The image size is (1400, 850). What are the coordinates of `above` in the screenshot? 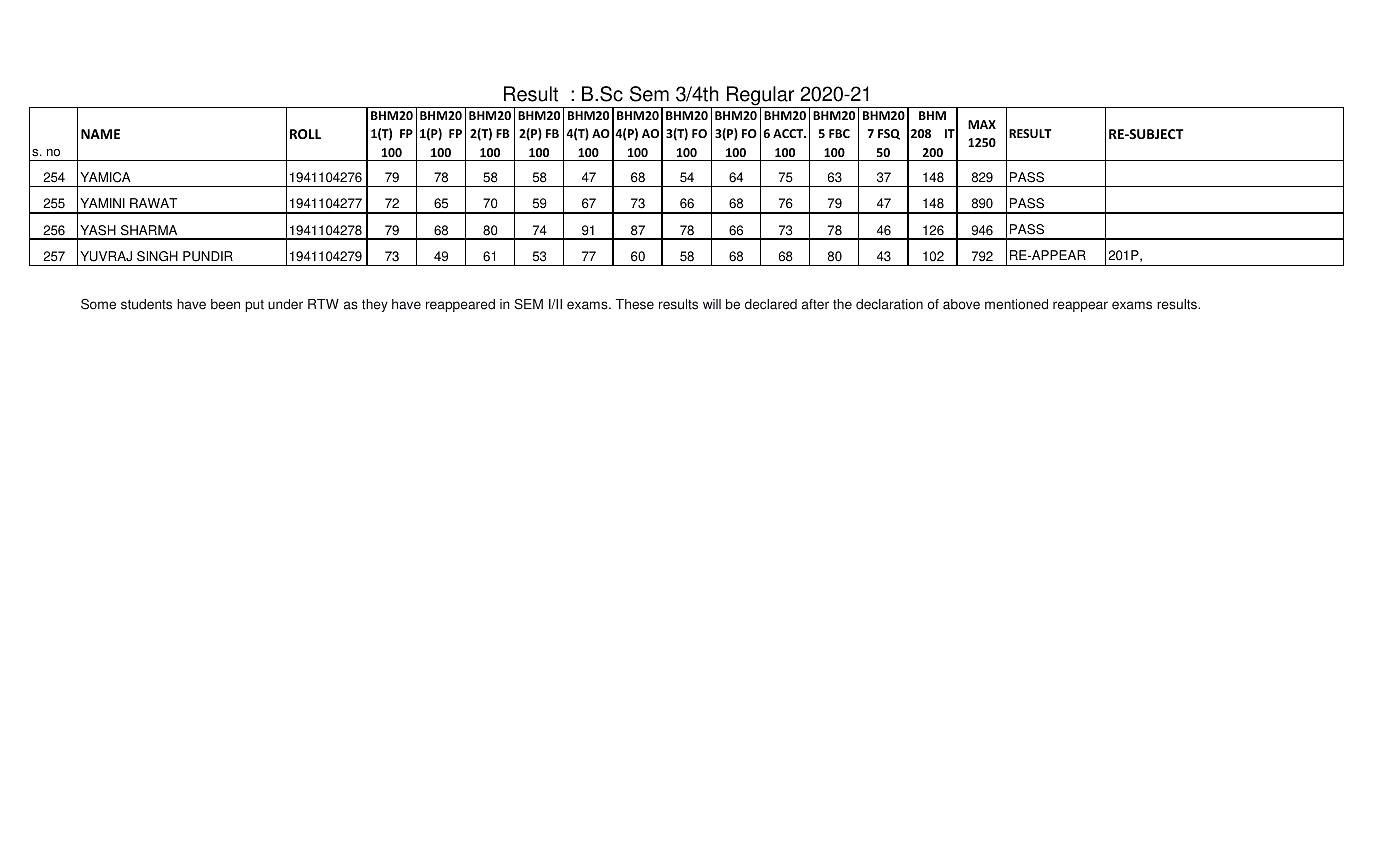 It's located at (961, 304).
